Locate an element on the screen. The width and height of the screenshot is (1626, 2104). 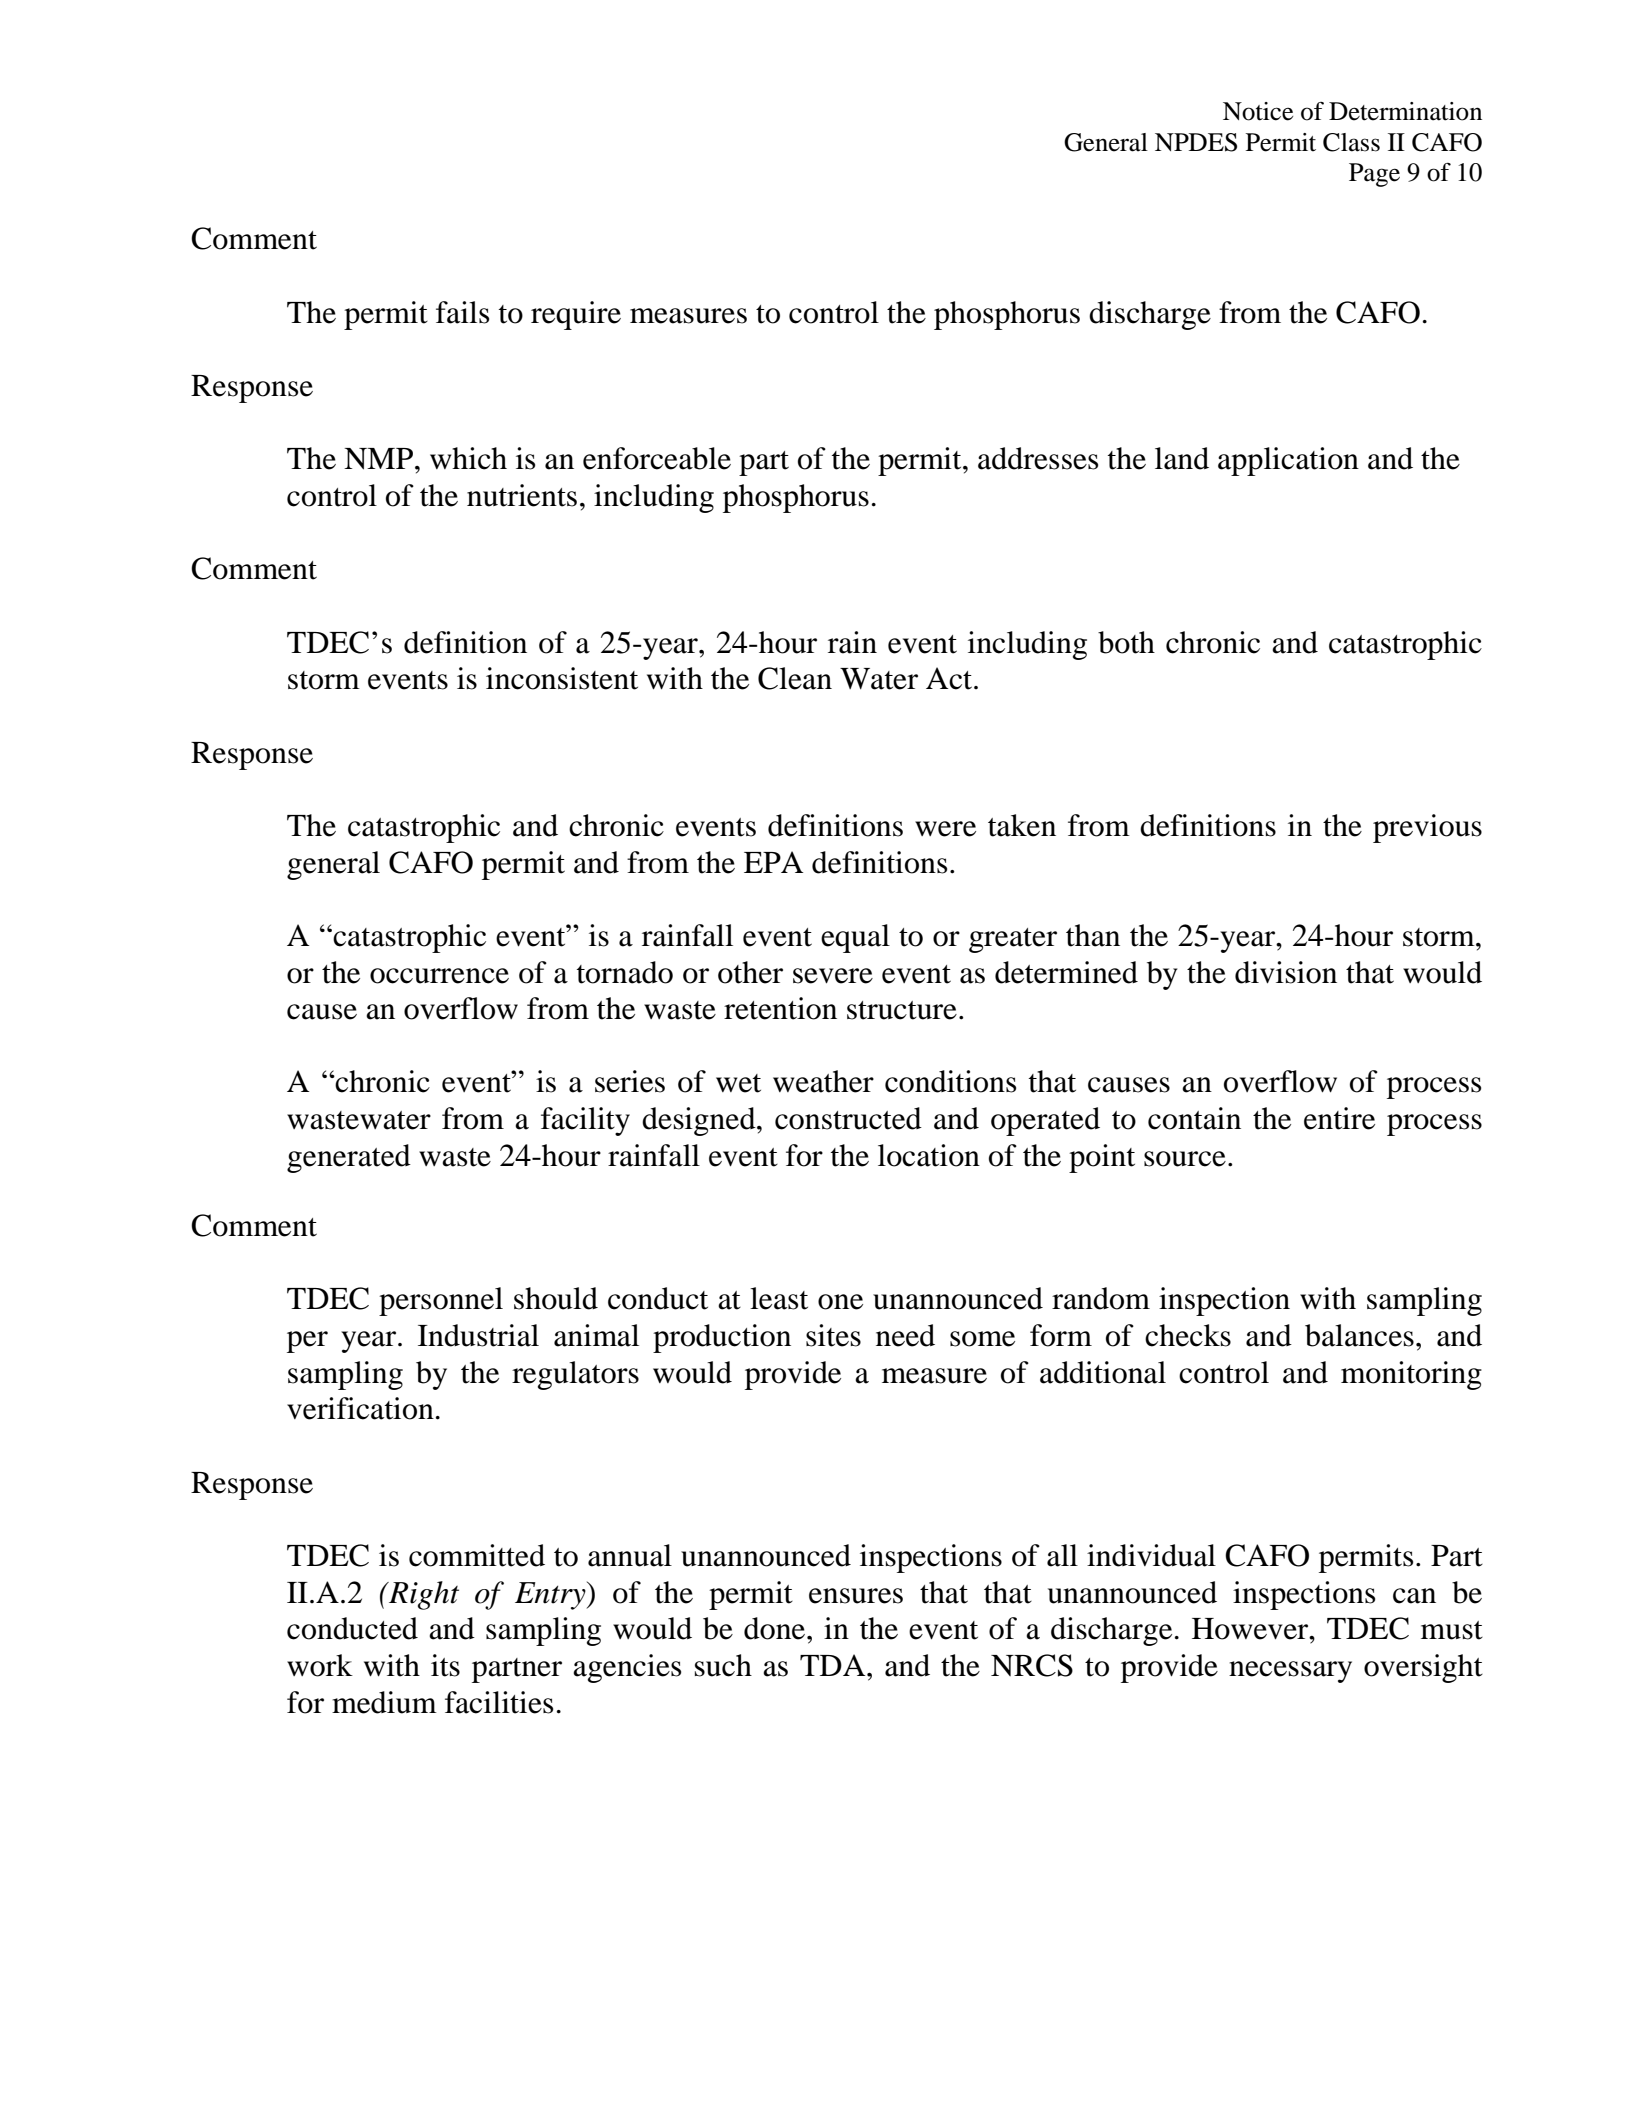
equal is located at coordinates (855, 938).
